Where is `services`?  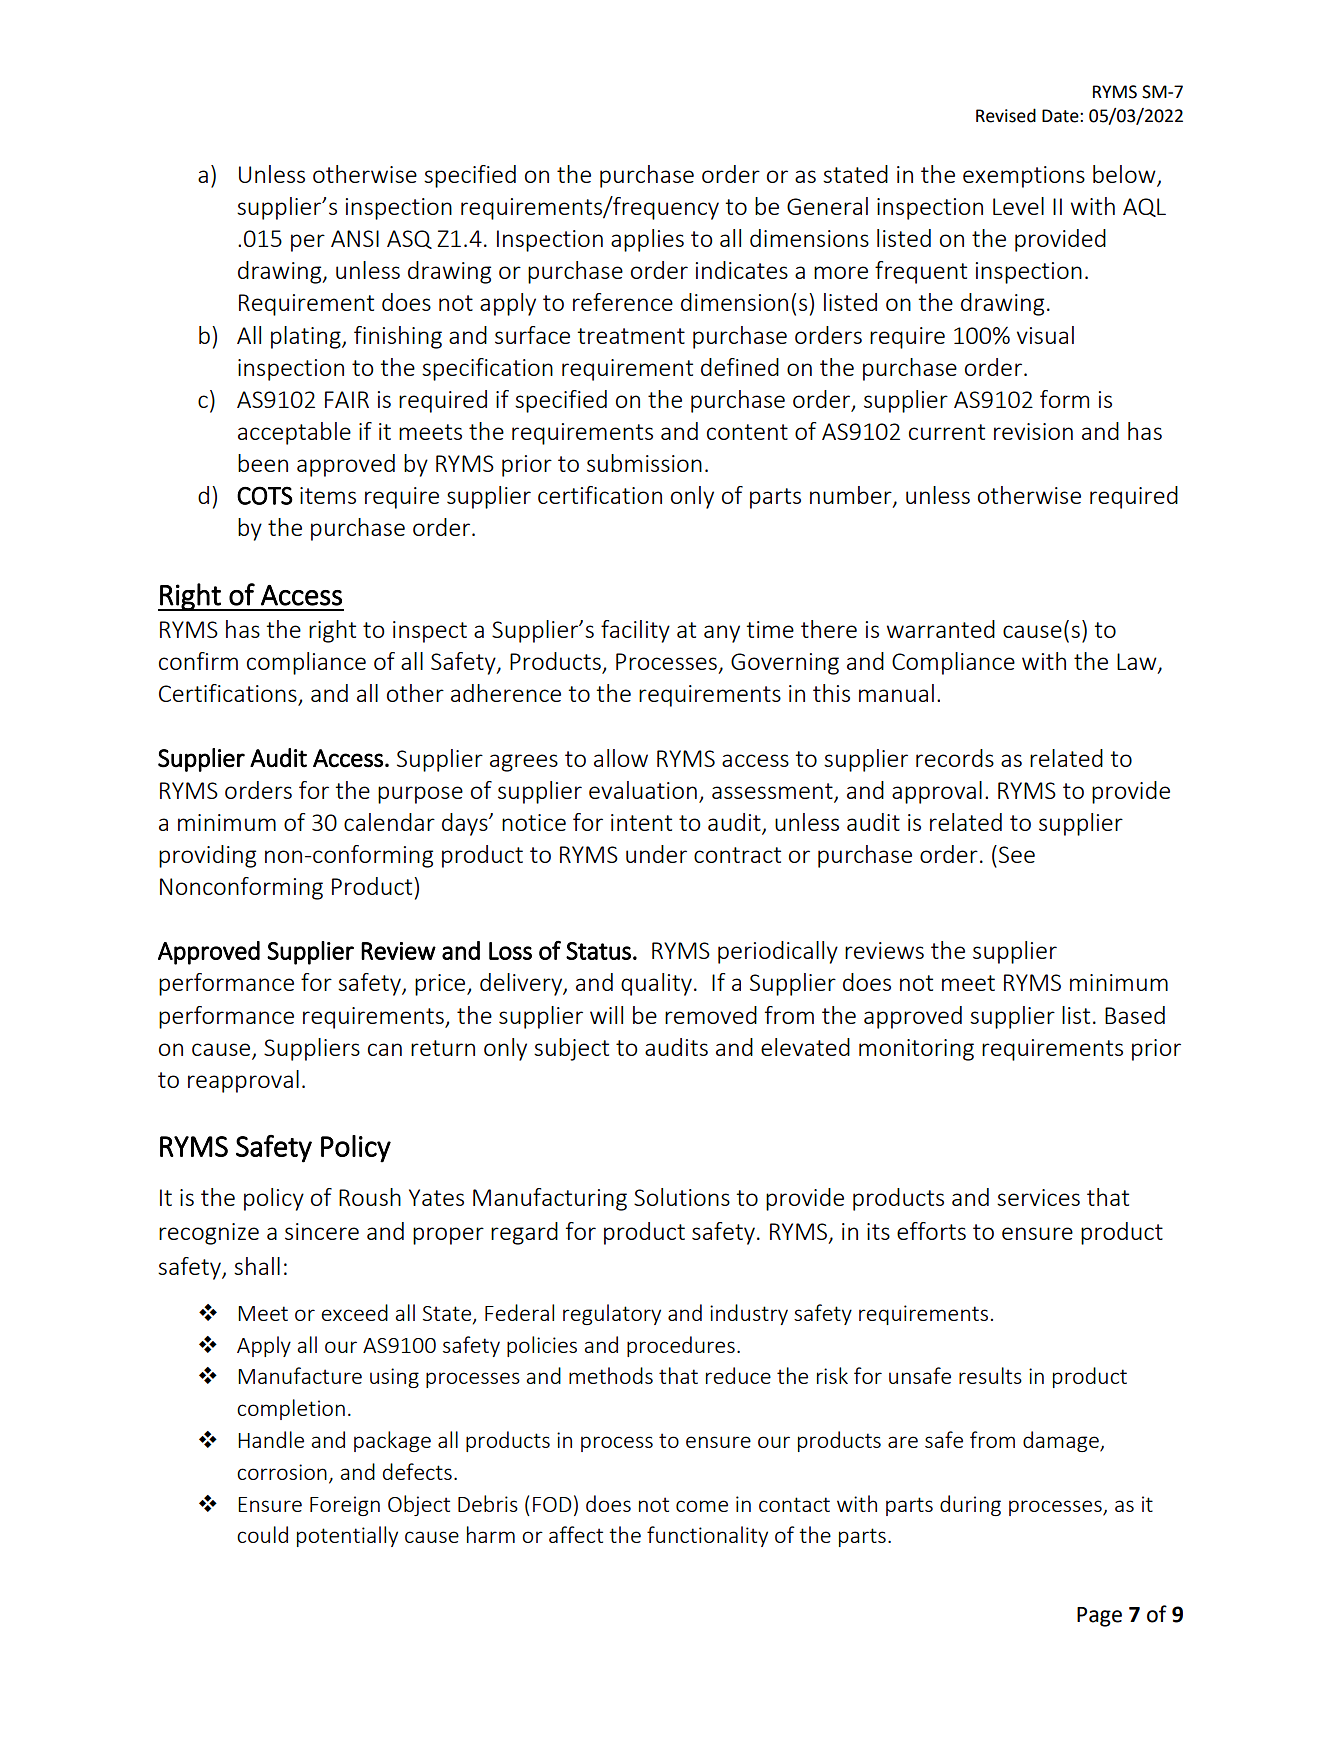 services is located at coordinates (1038, 1197).
